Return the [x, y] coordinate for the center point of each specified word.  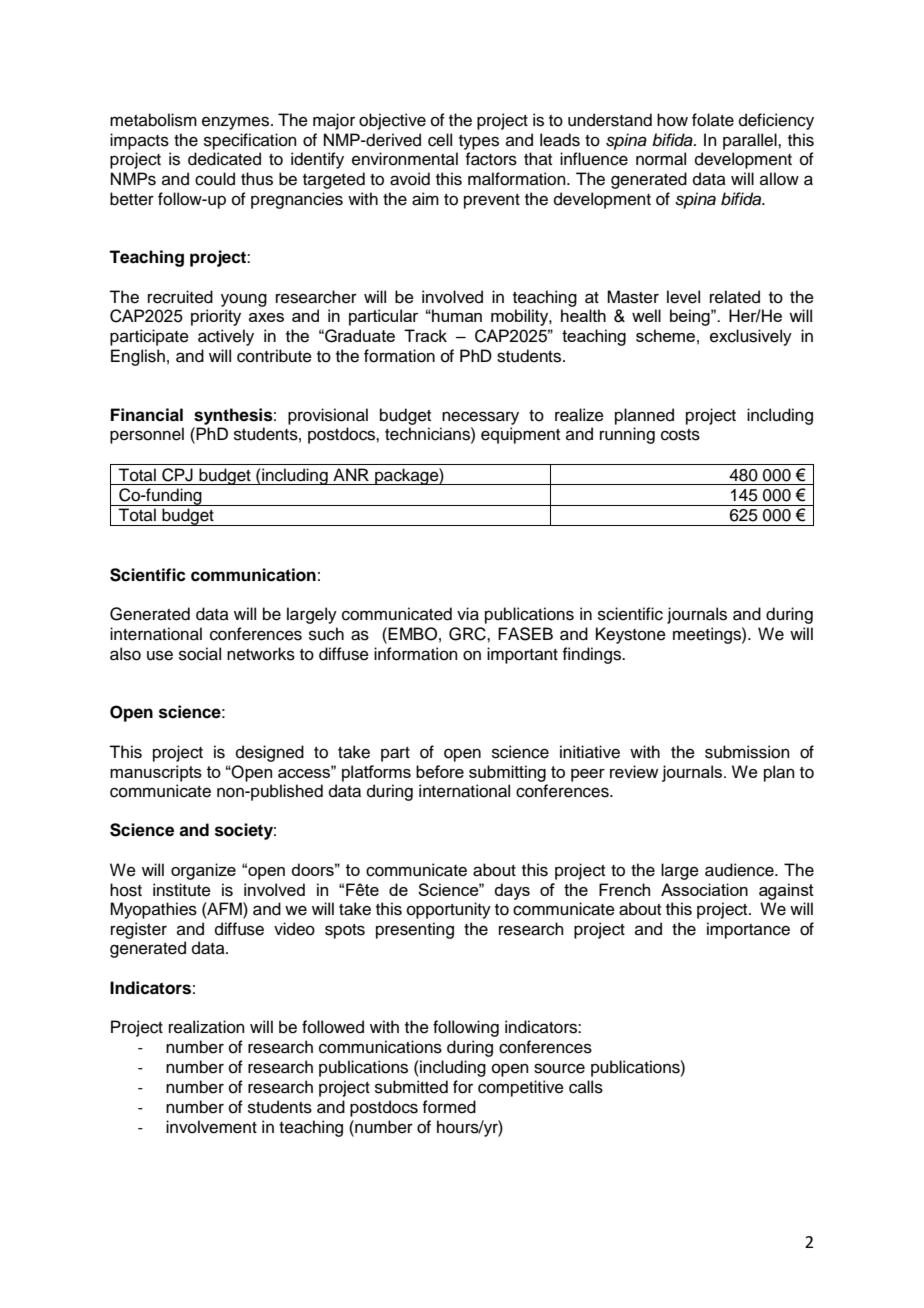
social [200, 654]
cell [440, 140]
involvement [211, 1127]
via [468, 614]
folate [713, 120]
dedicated [224, 159]
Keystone [631, 635]
